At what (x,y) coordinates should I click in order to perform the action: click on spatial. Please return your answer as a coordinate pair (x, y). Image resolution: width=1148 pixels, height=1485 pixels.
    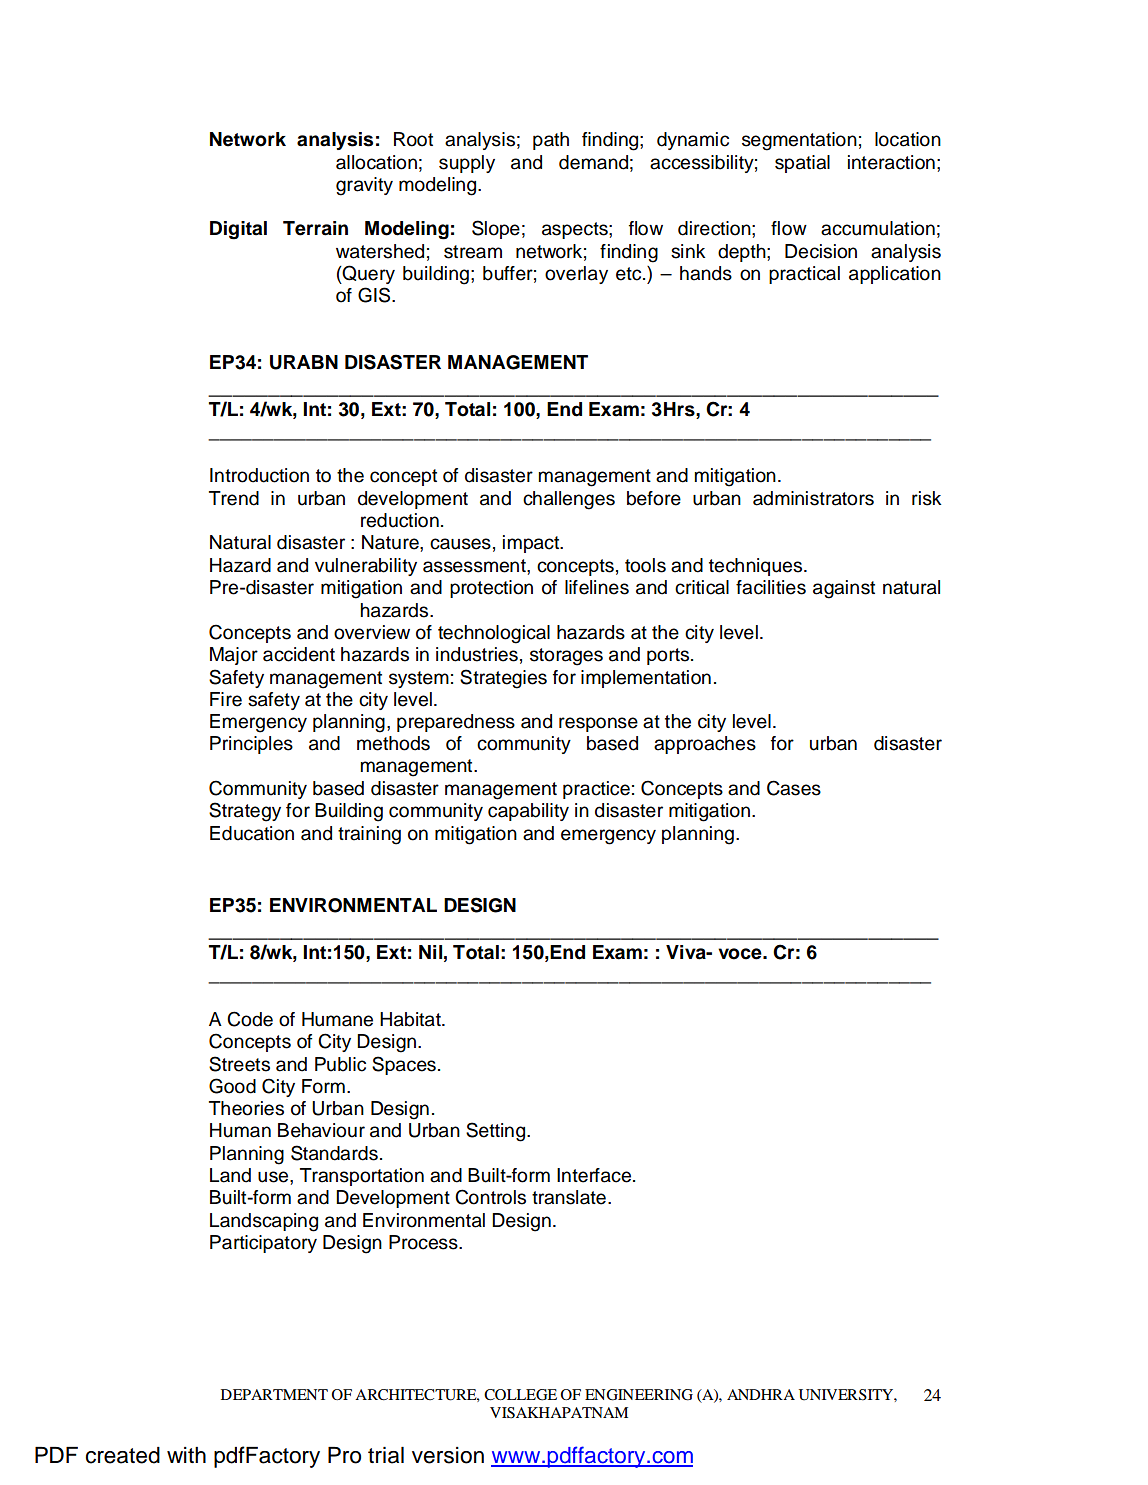
    Looking at the image, I should click on (802, 164).
